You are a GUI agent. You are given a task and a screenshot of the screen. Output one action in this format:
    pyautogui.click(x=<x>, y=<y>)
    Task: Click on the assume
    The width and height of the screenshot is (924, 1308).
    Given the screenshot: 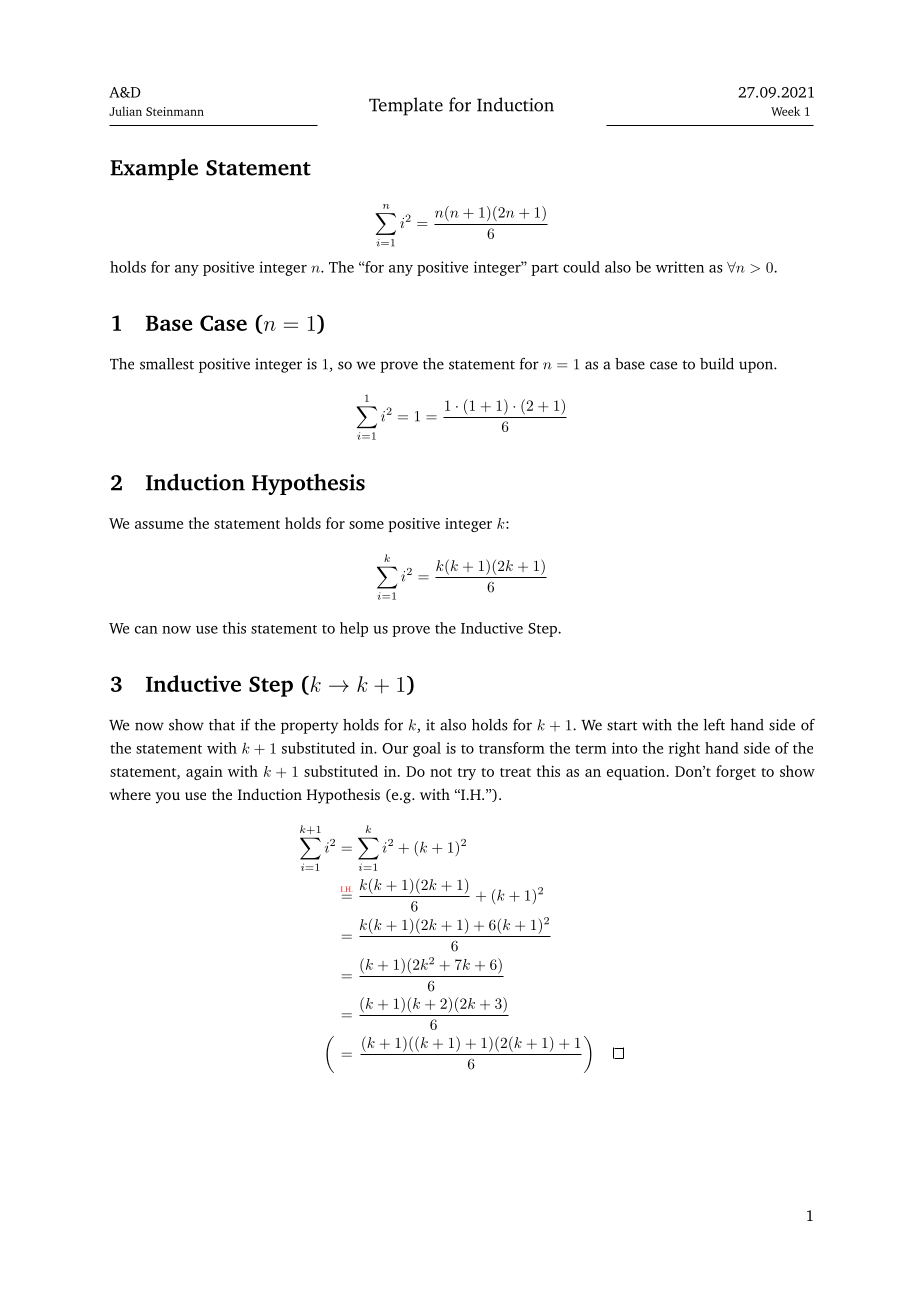 What is the action you would take?
    pyautogui.click(x=159, y=525)
